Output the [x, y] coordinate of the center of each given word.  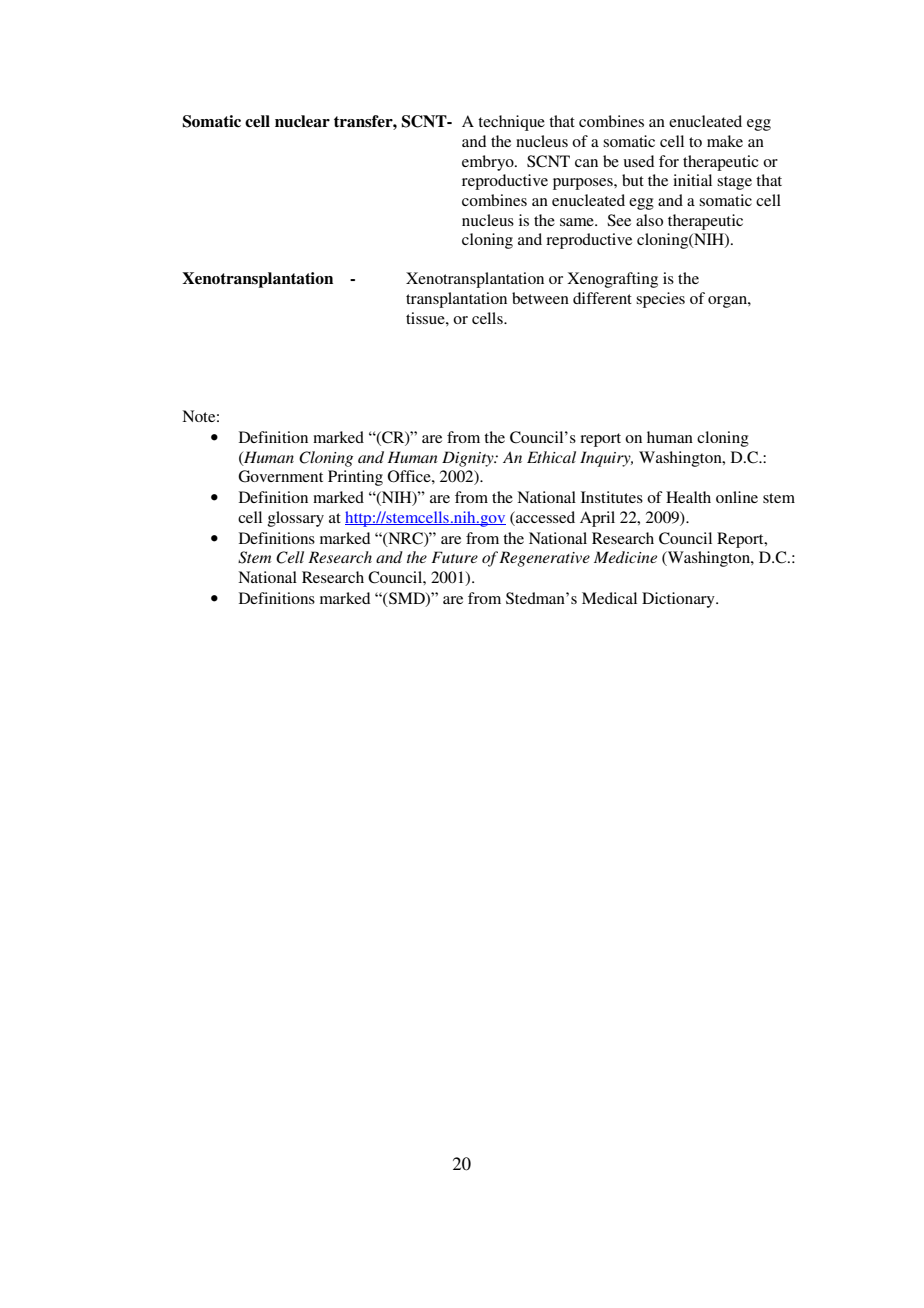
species [660, 300]
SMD [408, 599]
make [725, 141]
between [540, 298]
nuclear [302, 121]
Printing [355, 478]
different [602, 298]
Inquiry [606, 459]
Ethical [551, 457]
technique [511, 123]
